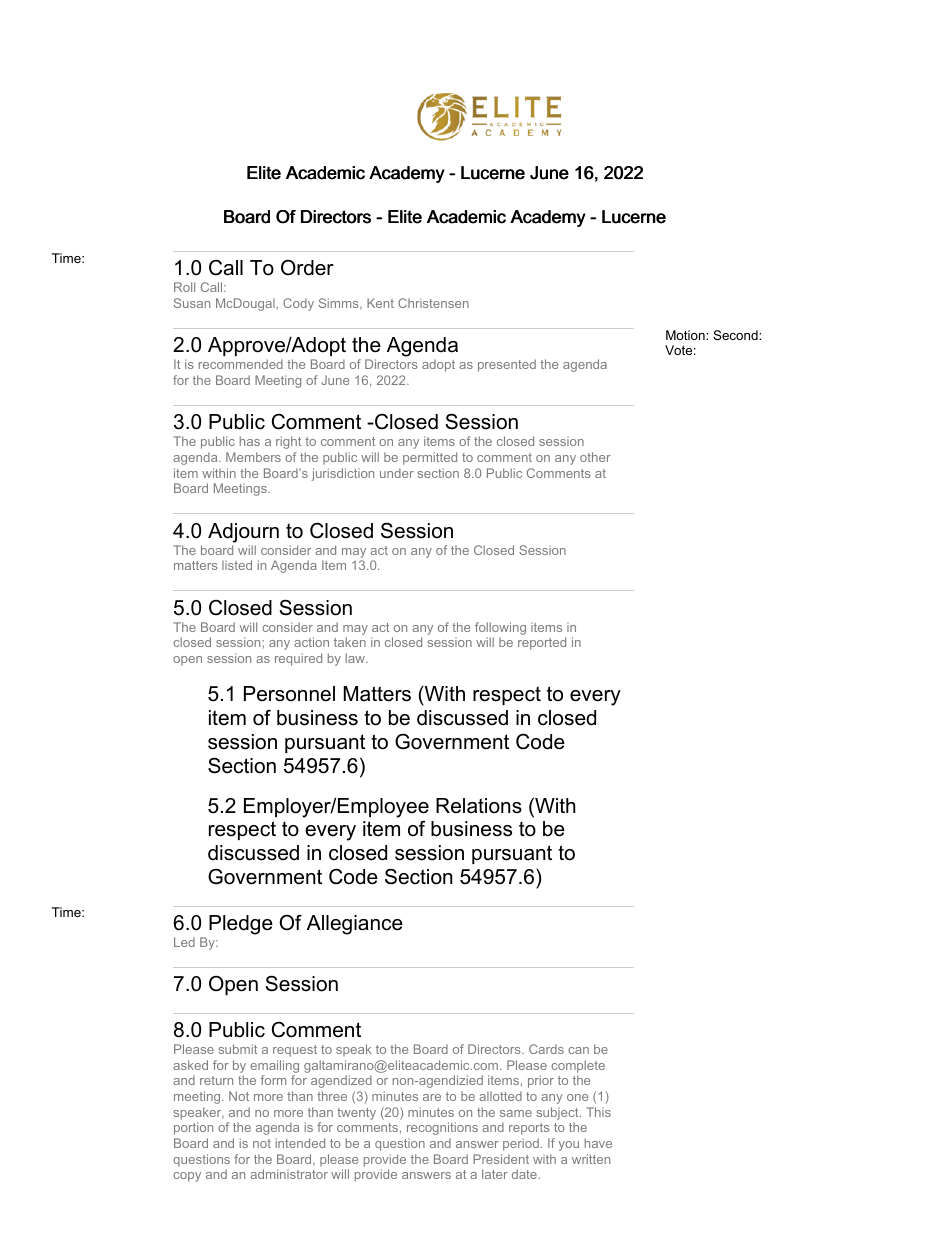 This document has height=1233, width=952. Describe the element at coordinates (686, 335) in the document. I see `Motion` at that location.
